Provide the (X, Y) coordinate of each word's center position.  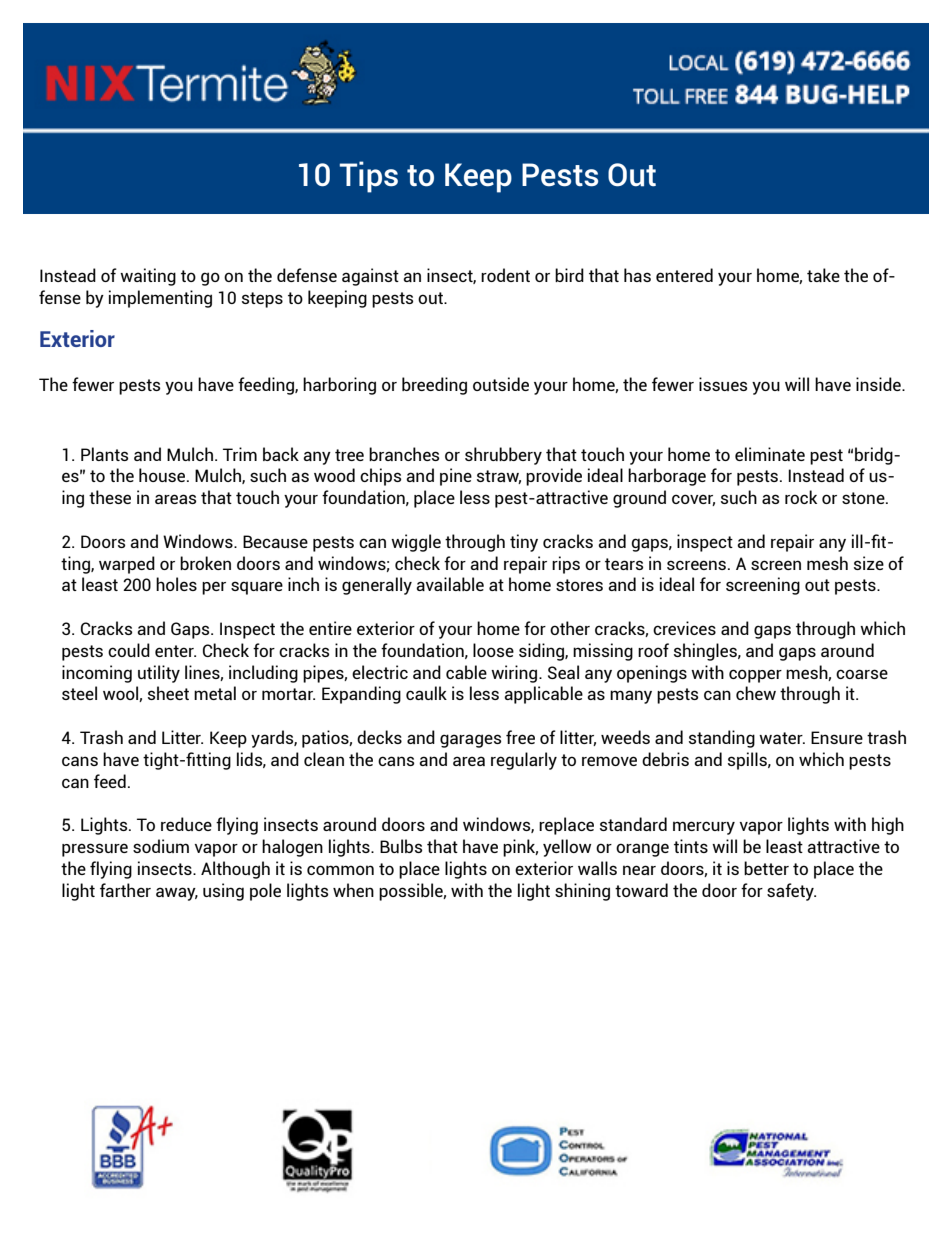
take (823, 275)
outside (501, 384)
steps (262, 300)
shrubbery (503, 456)
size (869, 563)
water (782, 738)
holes (176, 584)
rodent (505, 275)
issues (723, 384)
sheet (168, 693)
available (450, 584)
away (177, 894)
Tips (369, 177)
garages (470, 741)
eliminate (770, 454)
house (162, 475)
